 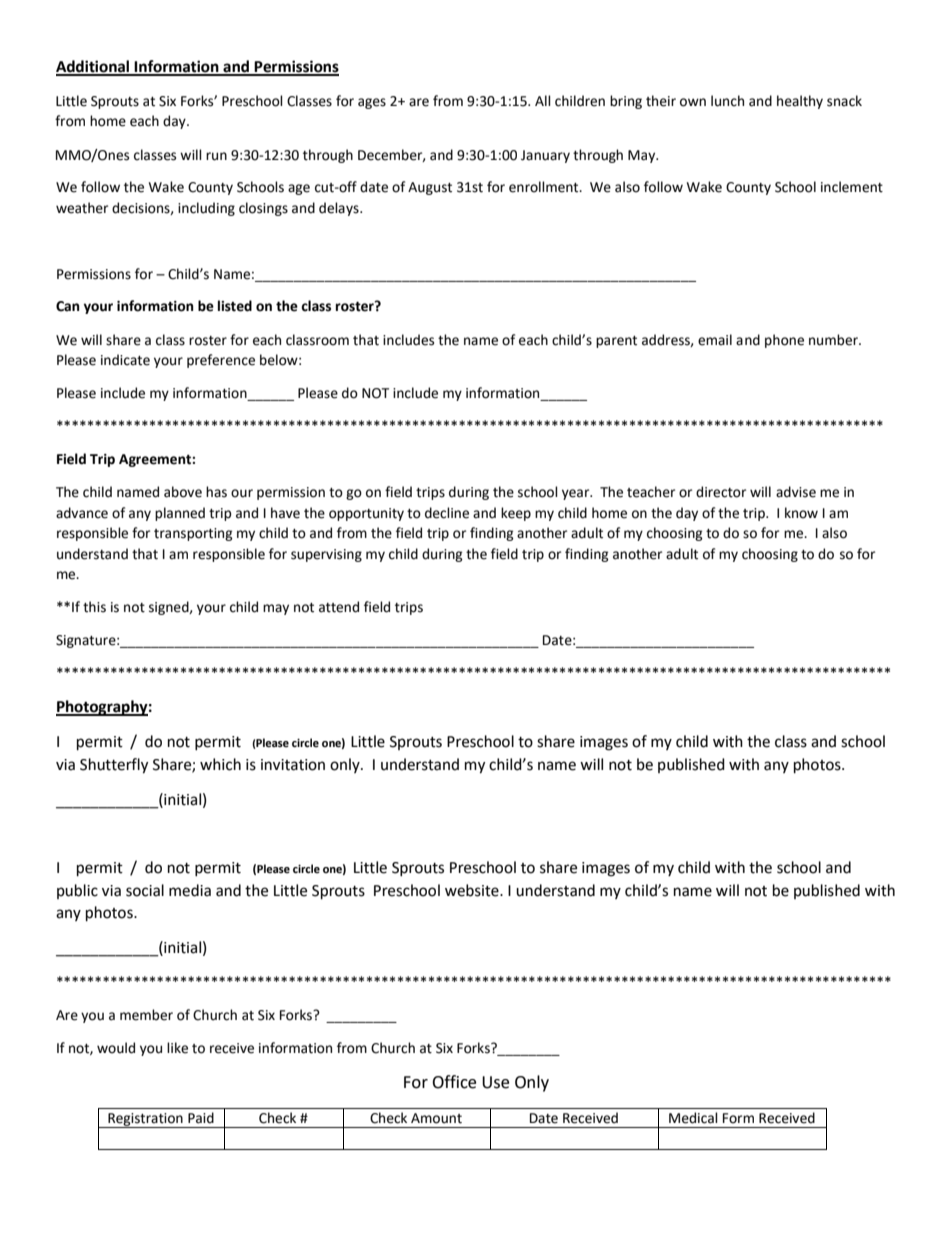 What do you see at coordinates (94, 67) in the screenshot?
I see `Additional` at bounding box center [94, 67].
